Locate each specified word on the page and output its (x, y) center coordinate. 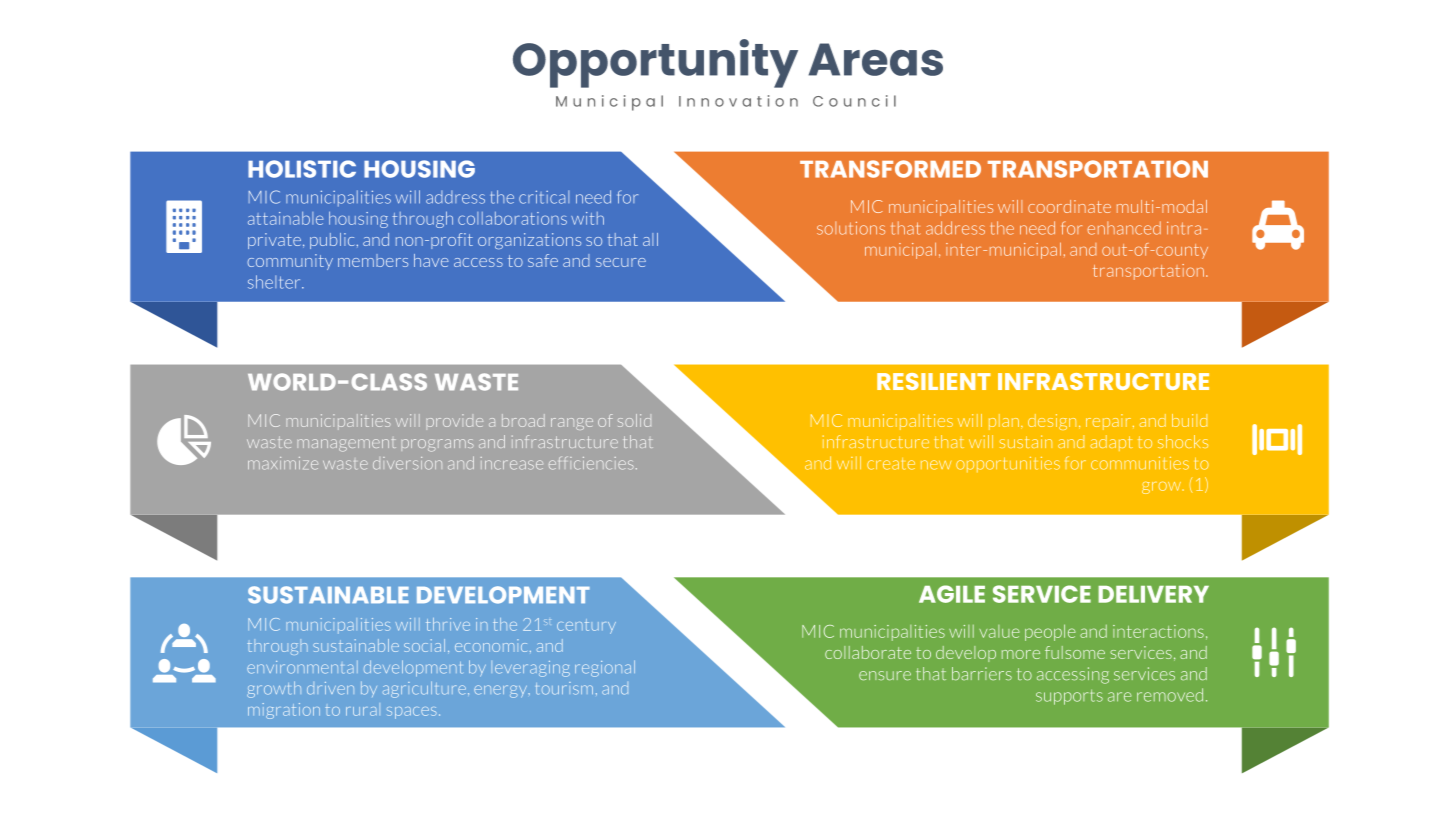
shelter (275, 282)
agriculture (424, 689)
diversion (407, 463)
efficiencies (591, 463)
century (586, 626)
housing (358, 219)
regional (605, 668)
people (1050, 632)
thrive (448, 624)
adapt (1112, 443)
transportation (1148, 272)
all (650, 239)
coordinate (1069, 206)
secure (621, 262)
